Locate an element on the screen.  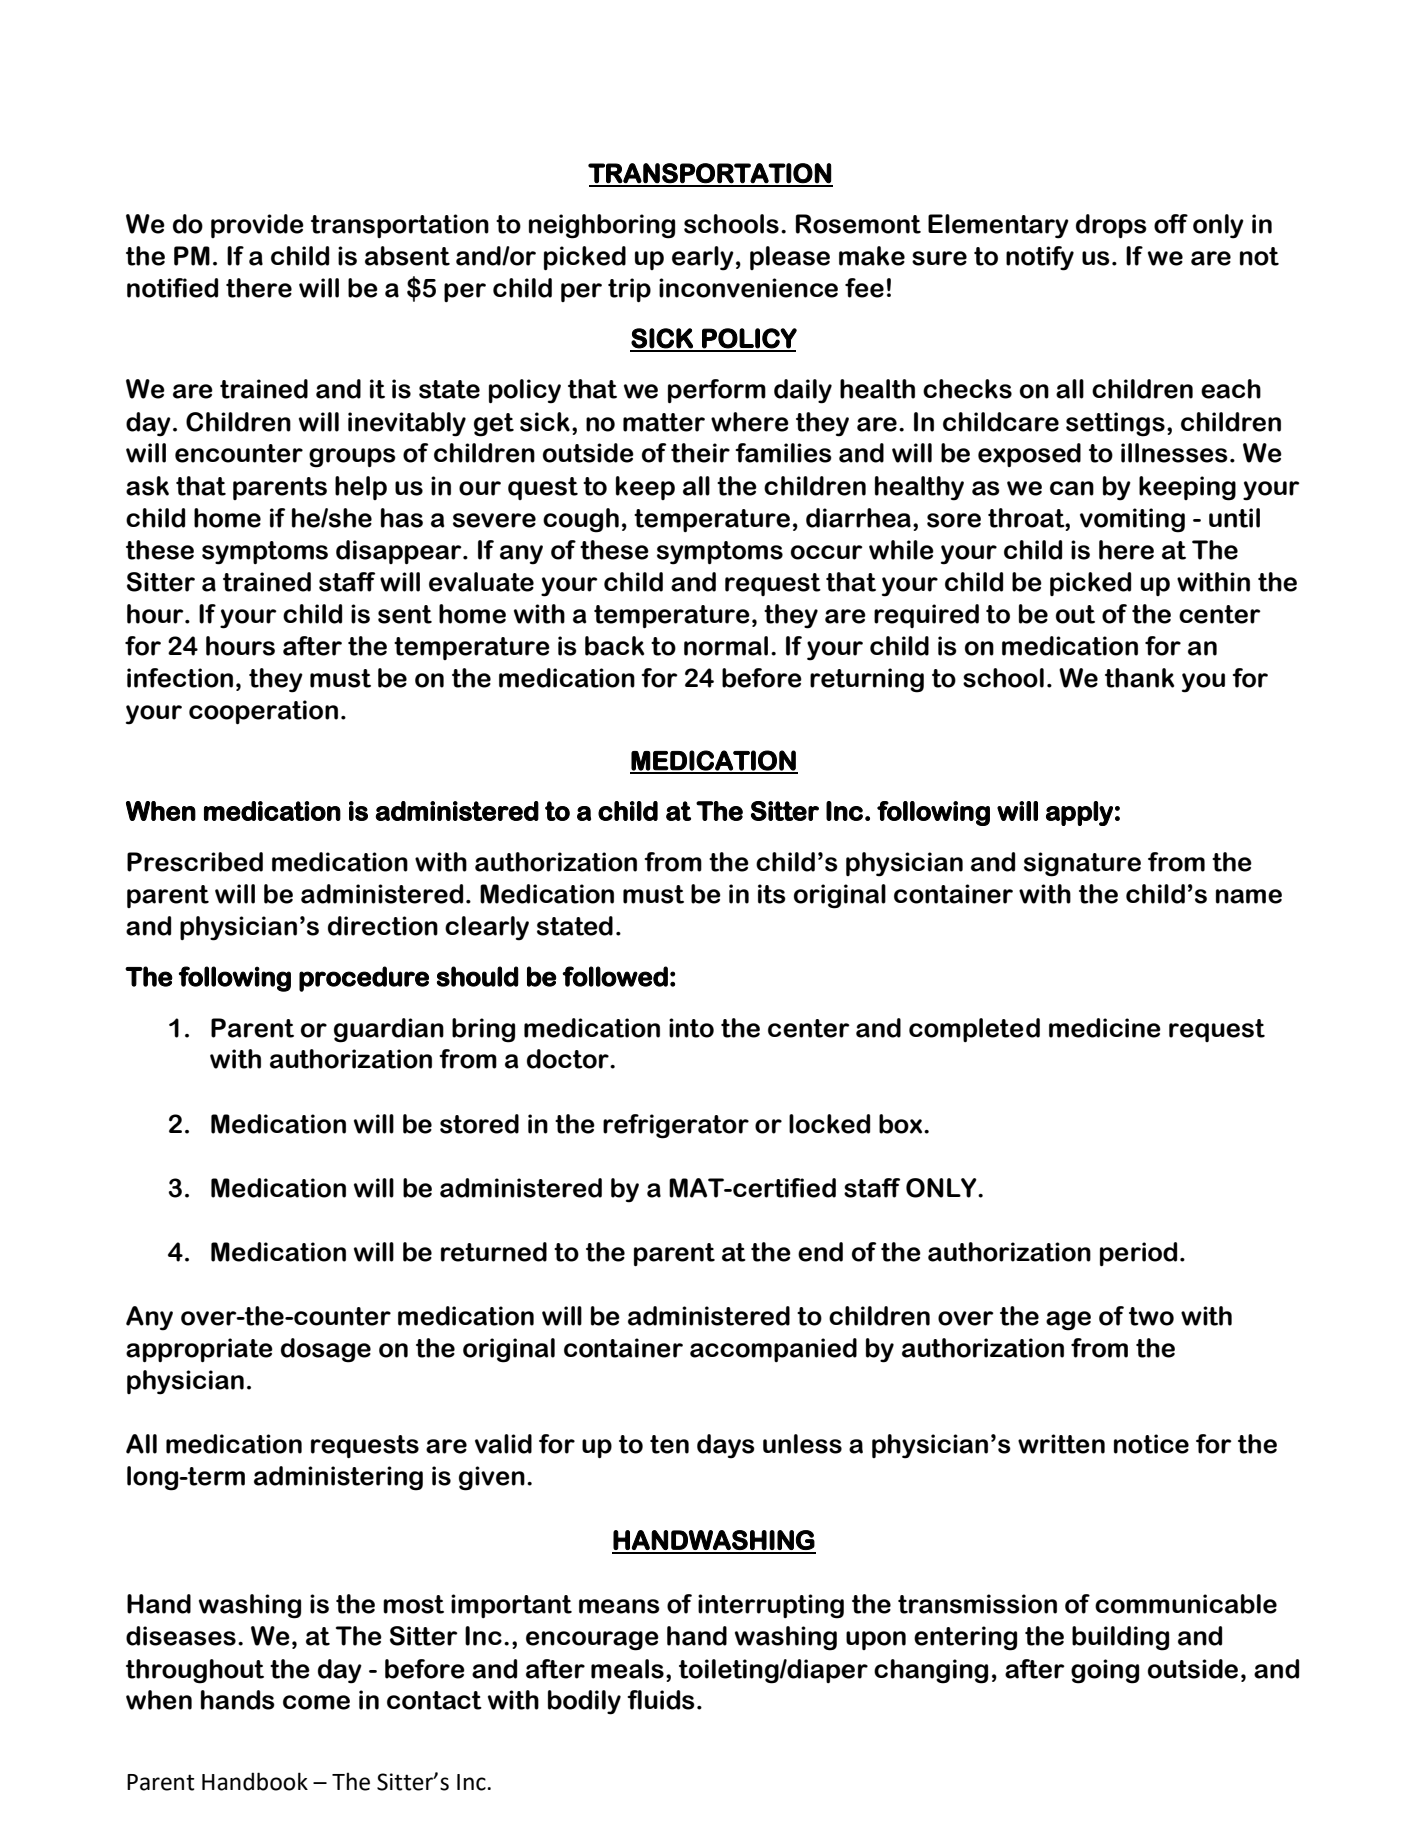
followed is located at coordinates (615, 976).
